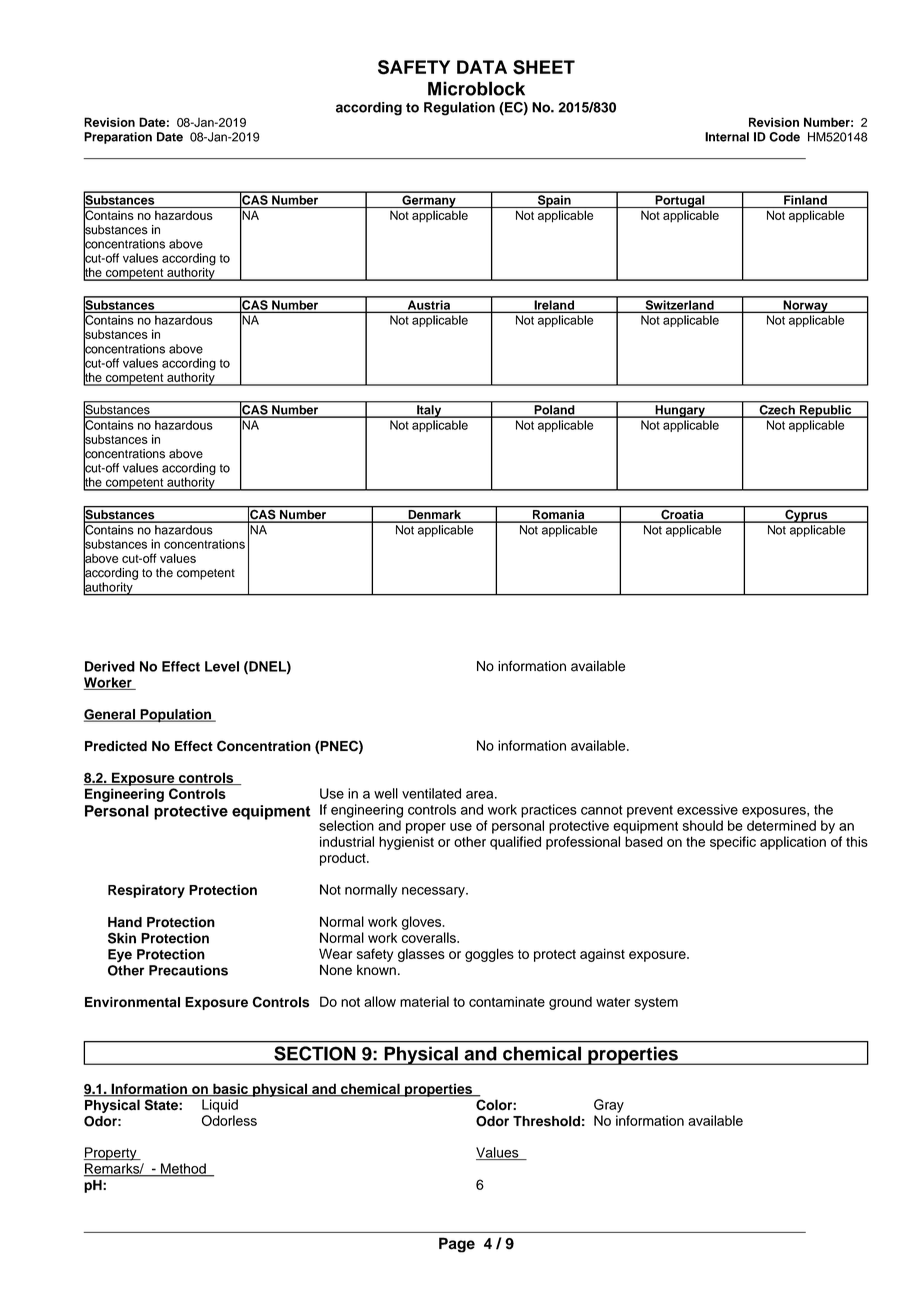  What do you see at coordinates (431, 793) in the screenshot?
I see `ventilated` at bounding box center [431, 793].
